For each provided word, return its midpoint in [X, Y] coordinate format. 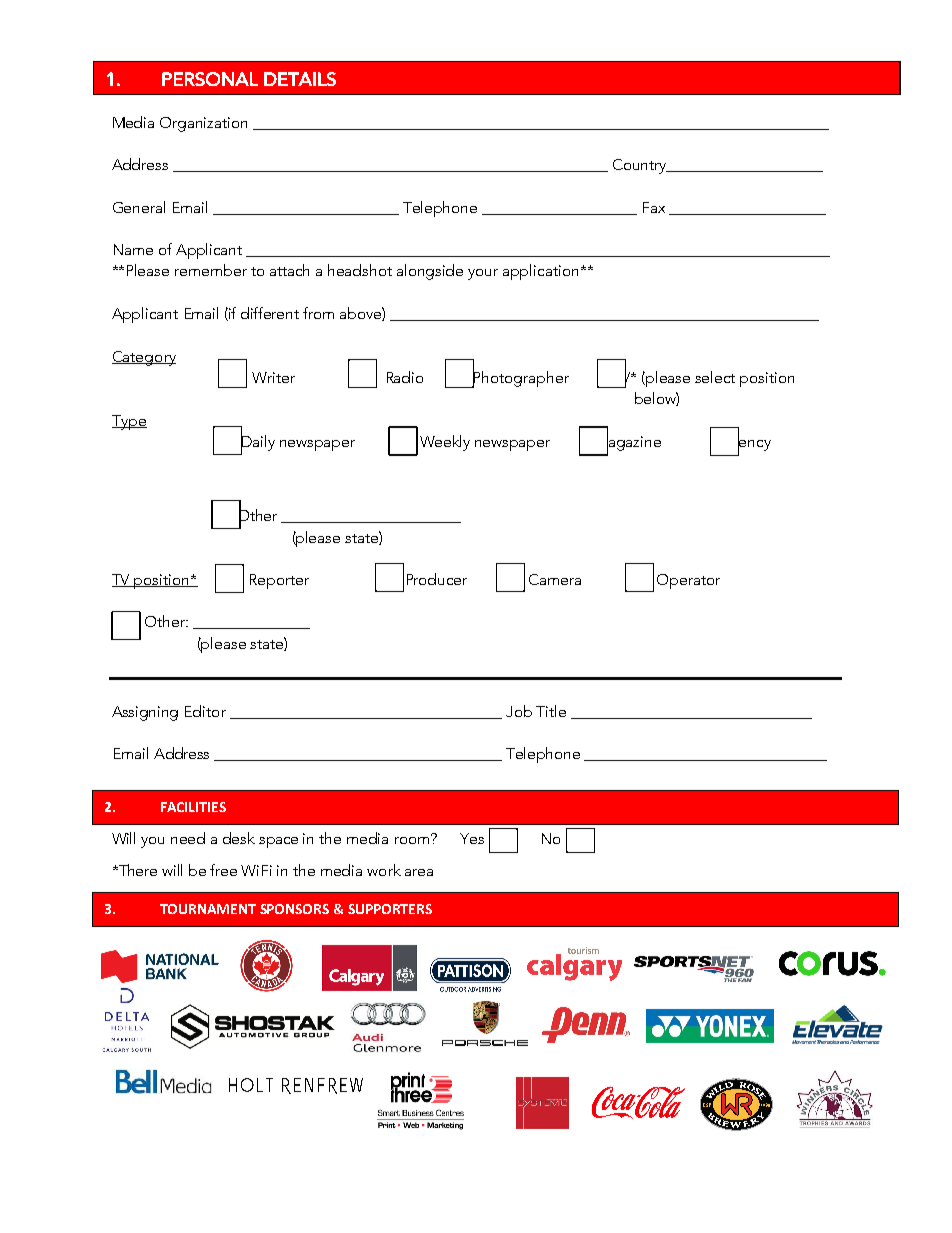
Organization [203, 124]
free [223, 870]
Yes [472, 838]
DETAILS [300, 79]
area [419, 872]
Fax [654, 207]
